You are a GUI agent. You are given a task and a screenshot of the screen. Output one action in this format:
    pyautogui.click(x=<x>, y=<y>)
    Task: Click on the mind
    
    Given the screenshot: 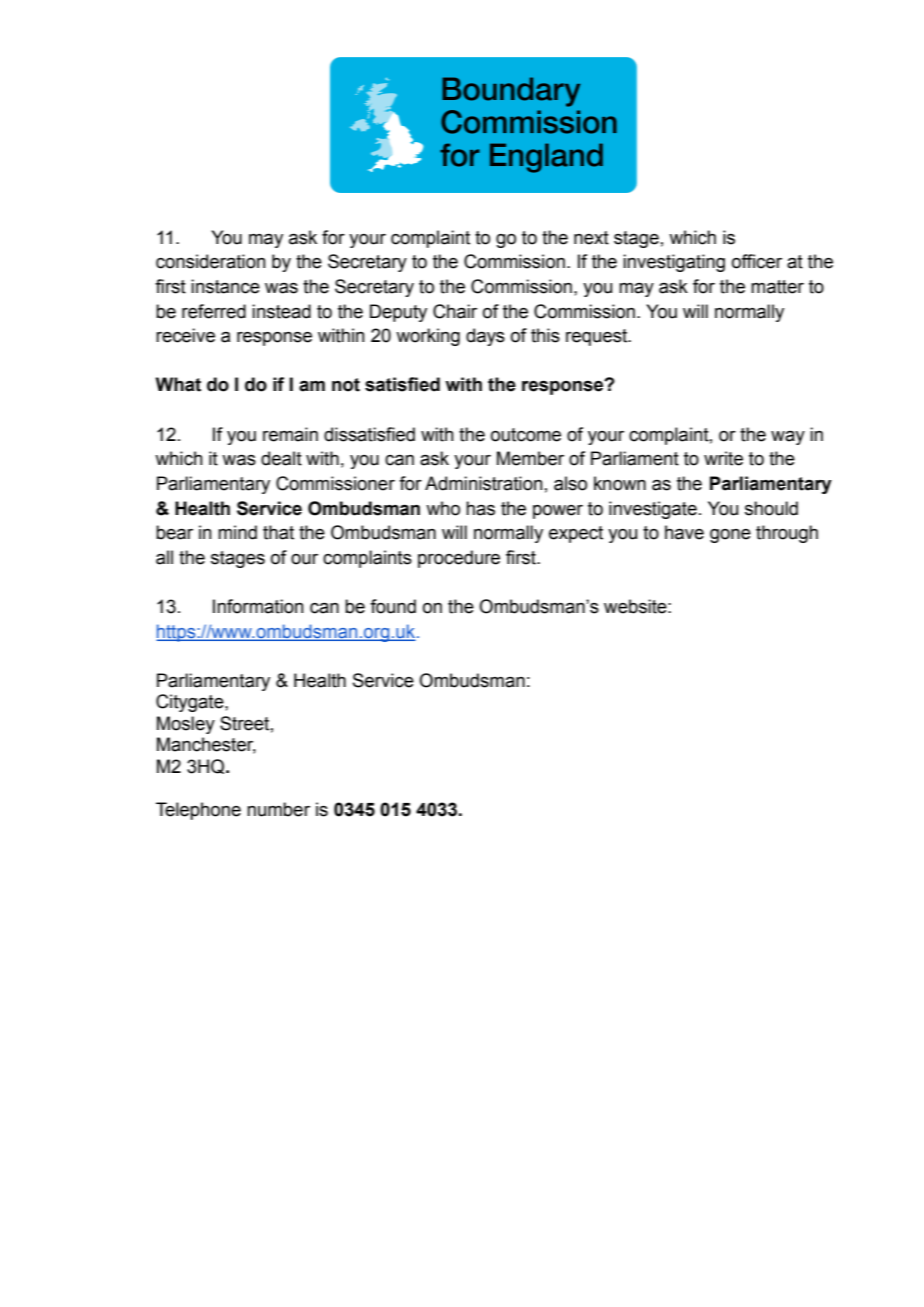 What is the action you would take?
    pyautogui.click(x=237, y=532)
